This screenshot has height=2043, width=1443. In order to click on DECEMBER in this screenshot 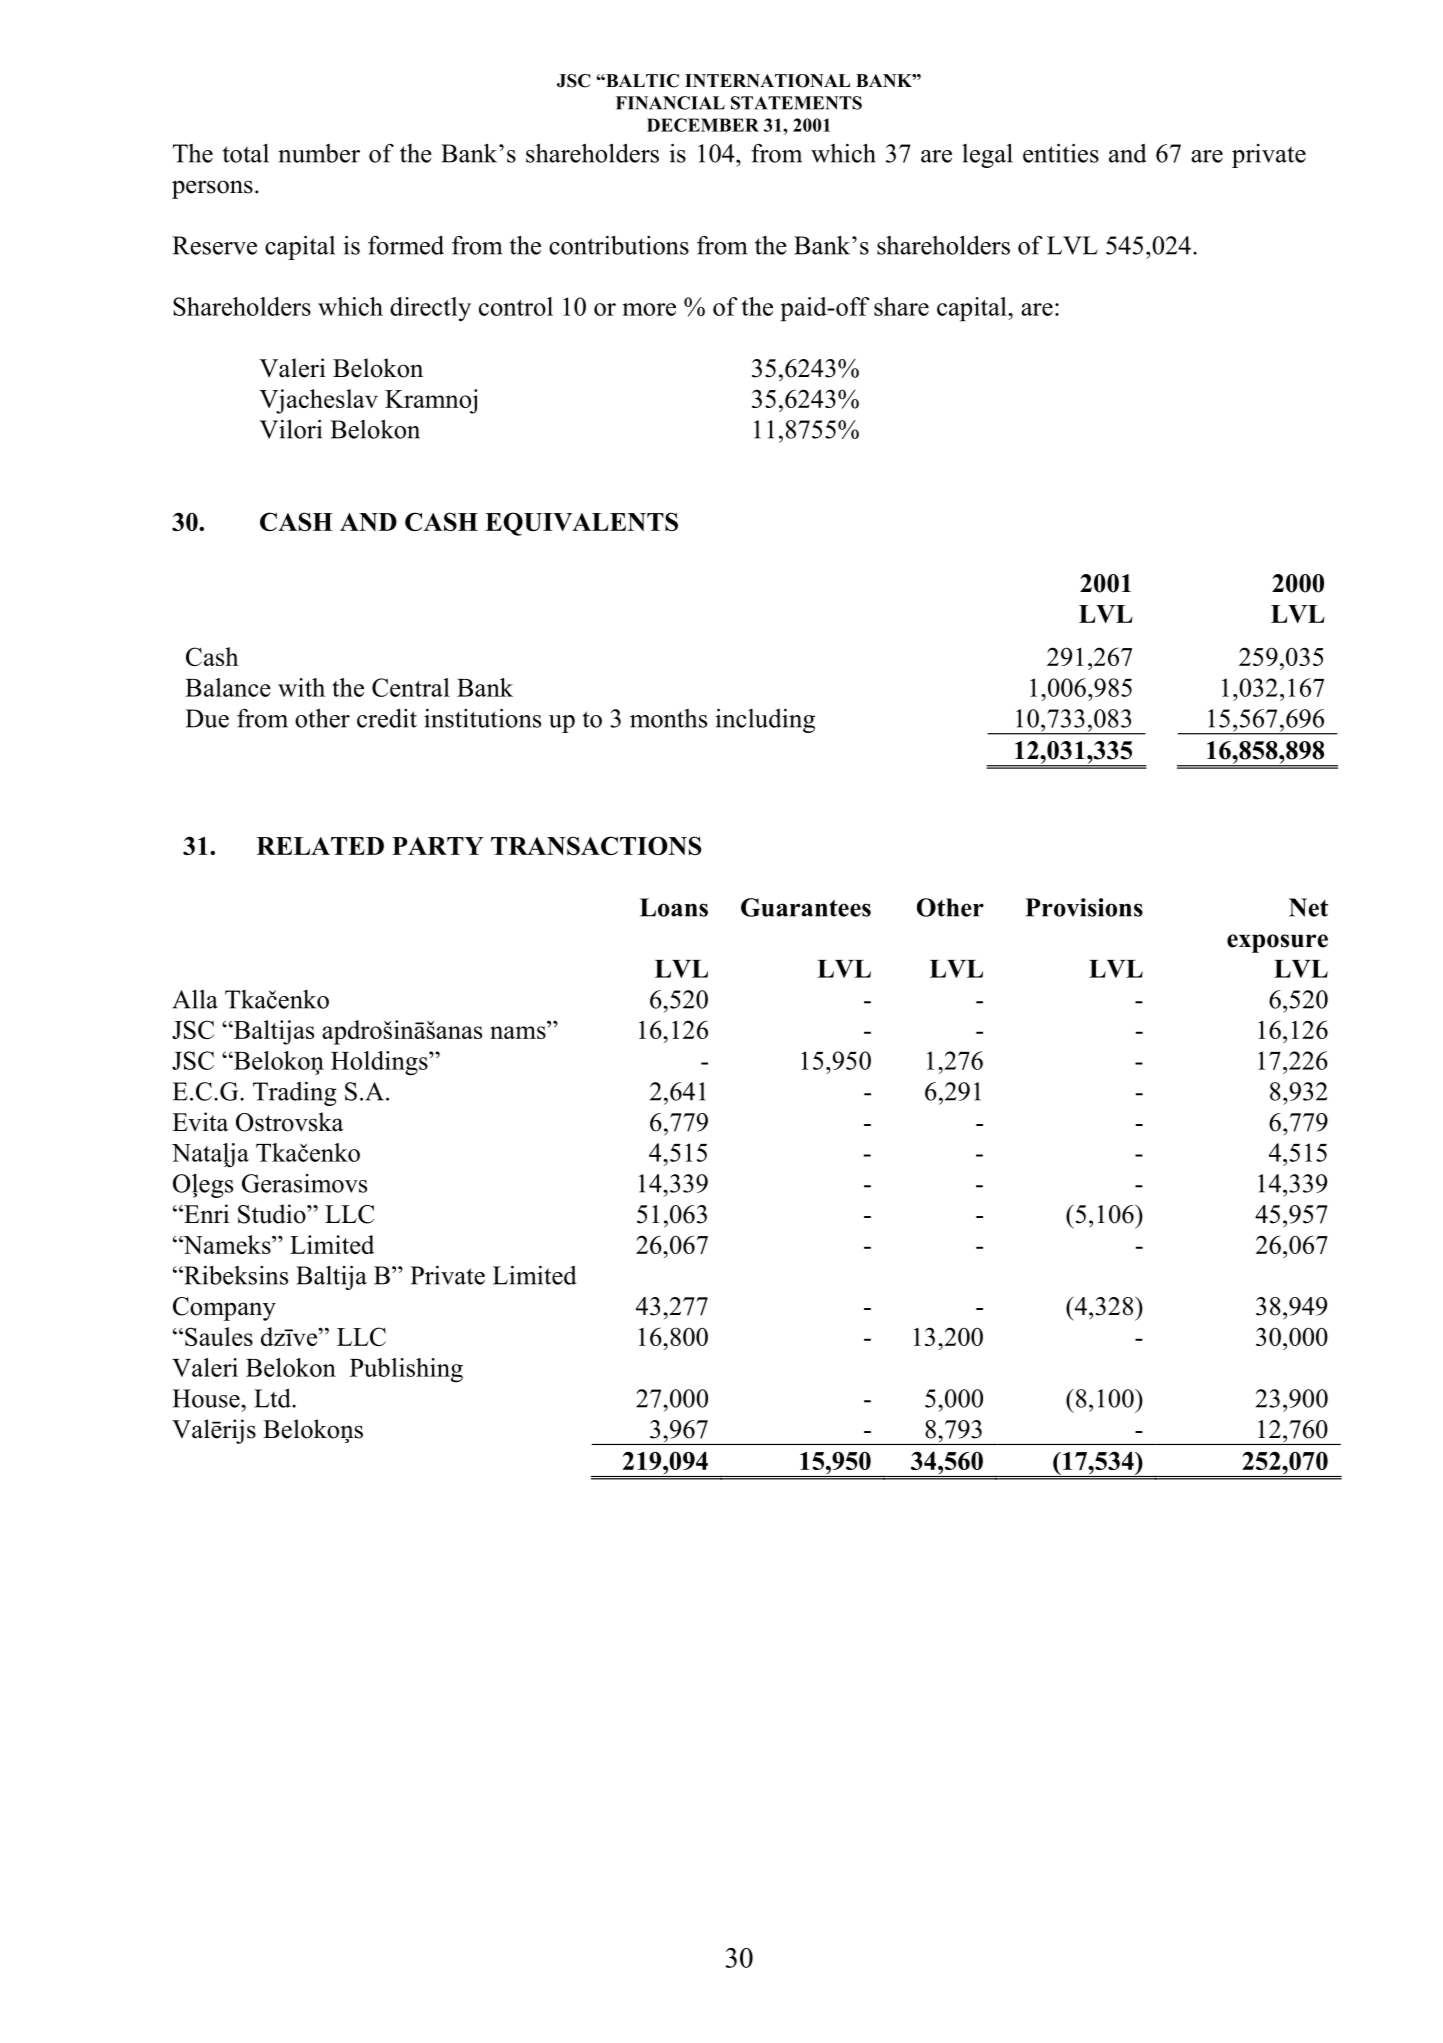, I will do `click(703, 125)`.
